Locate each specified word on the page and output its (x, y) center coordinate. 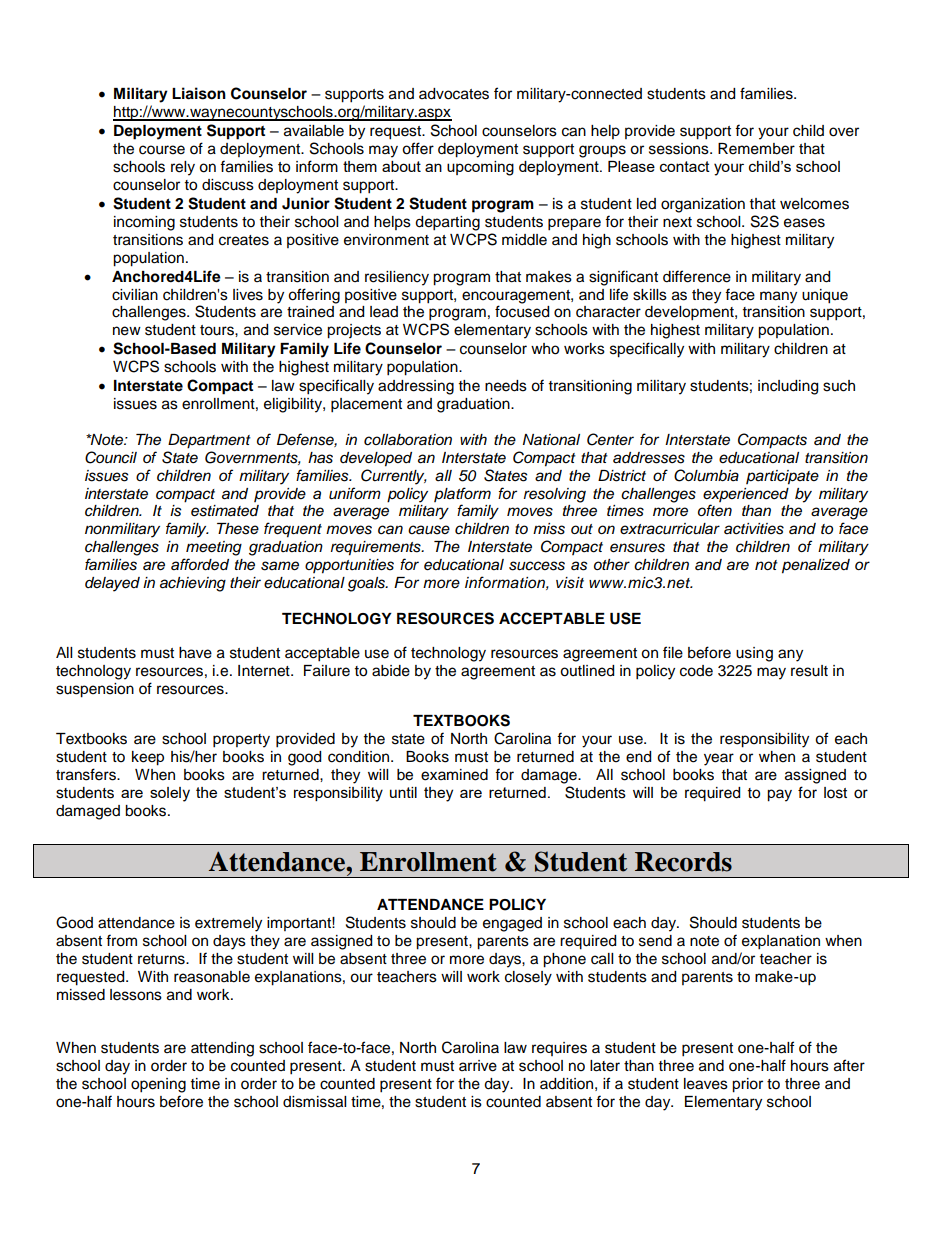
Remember (756, 149)
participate (782, 477)
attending (222, 1049)
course (162, 150)
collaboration (408, 440)
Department (209, 441)
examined (454, 775)
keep (148, 758)
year (719, 759)
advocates (454, 94)
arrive (478, 1066)
